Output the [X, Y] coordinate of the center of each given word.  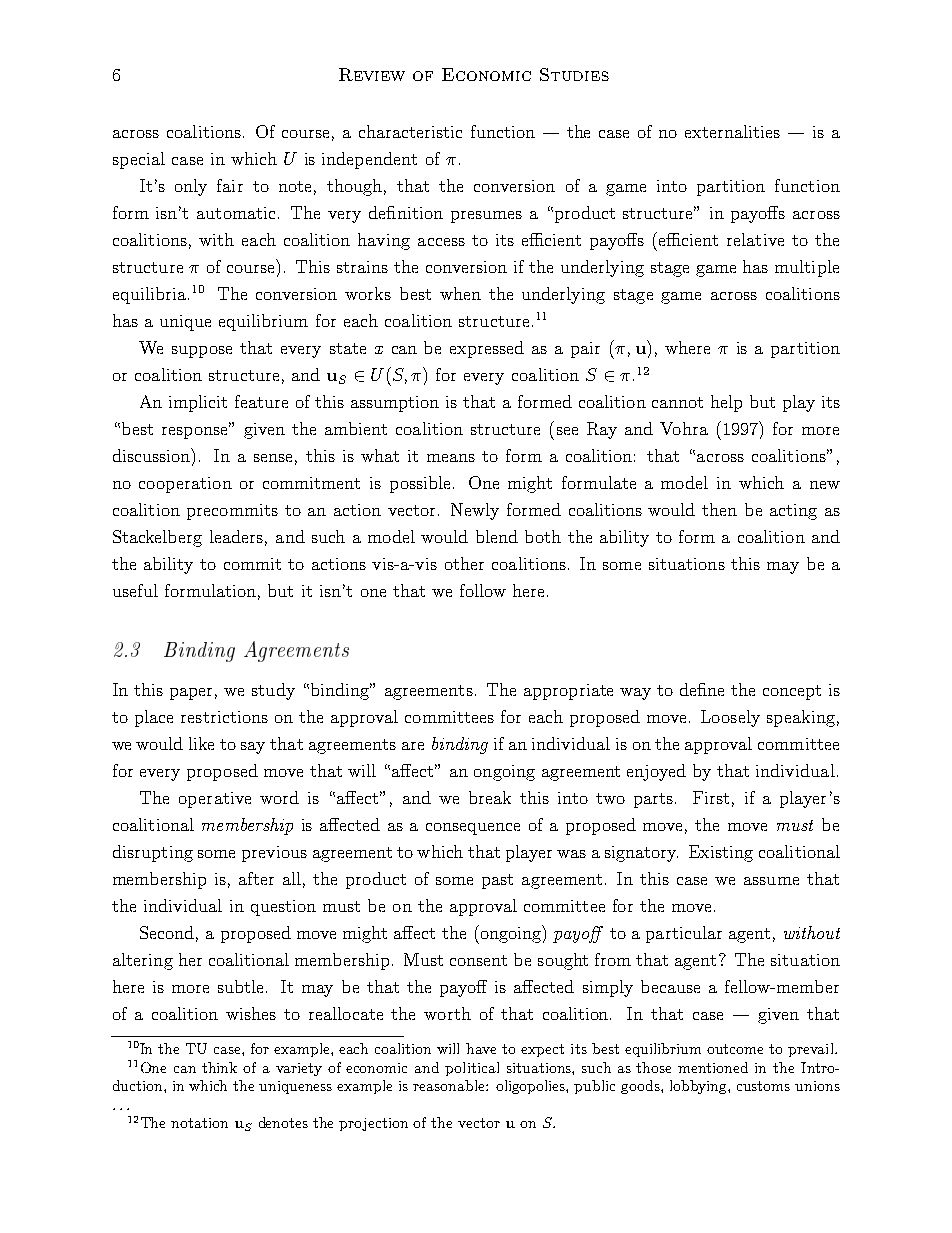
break [490, 797]
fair [230, 185]
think [219, 1067]
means [451, 458]
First [711, 797]
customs [763, 1086]
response [196, 432]
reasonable [450, 1085]
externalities [732, 131]
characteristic [410, 131]
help [726, 403]
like [201, 743]
